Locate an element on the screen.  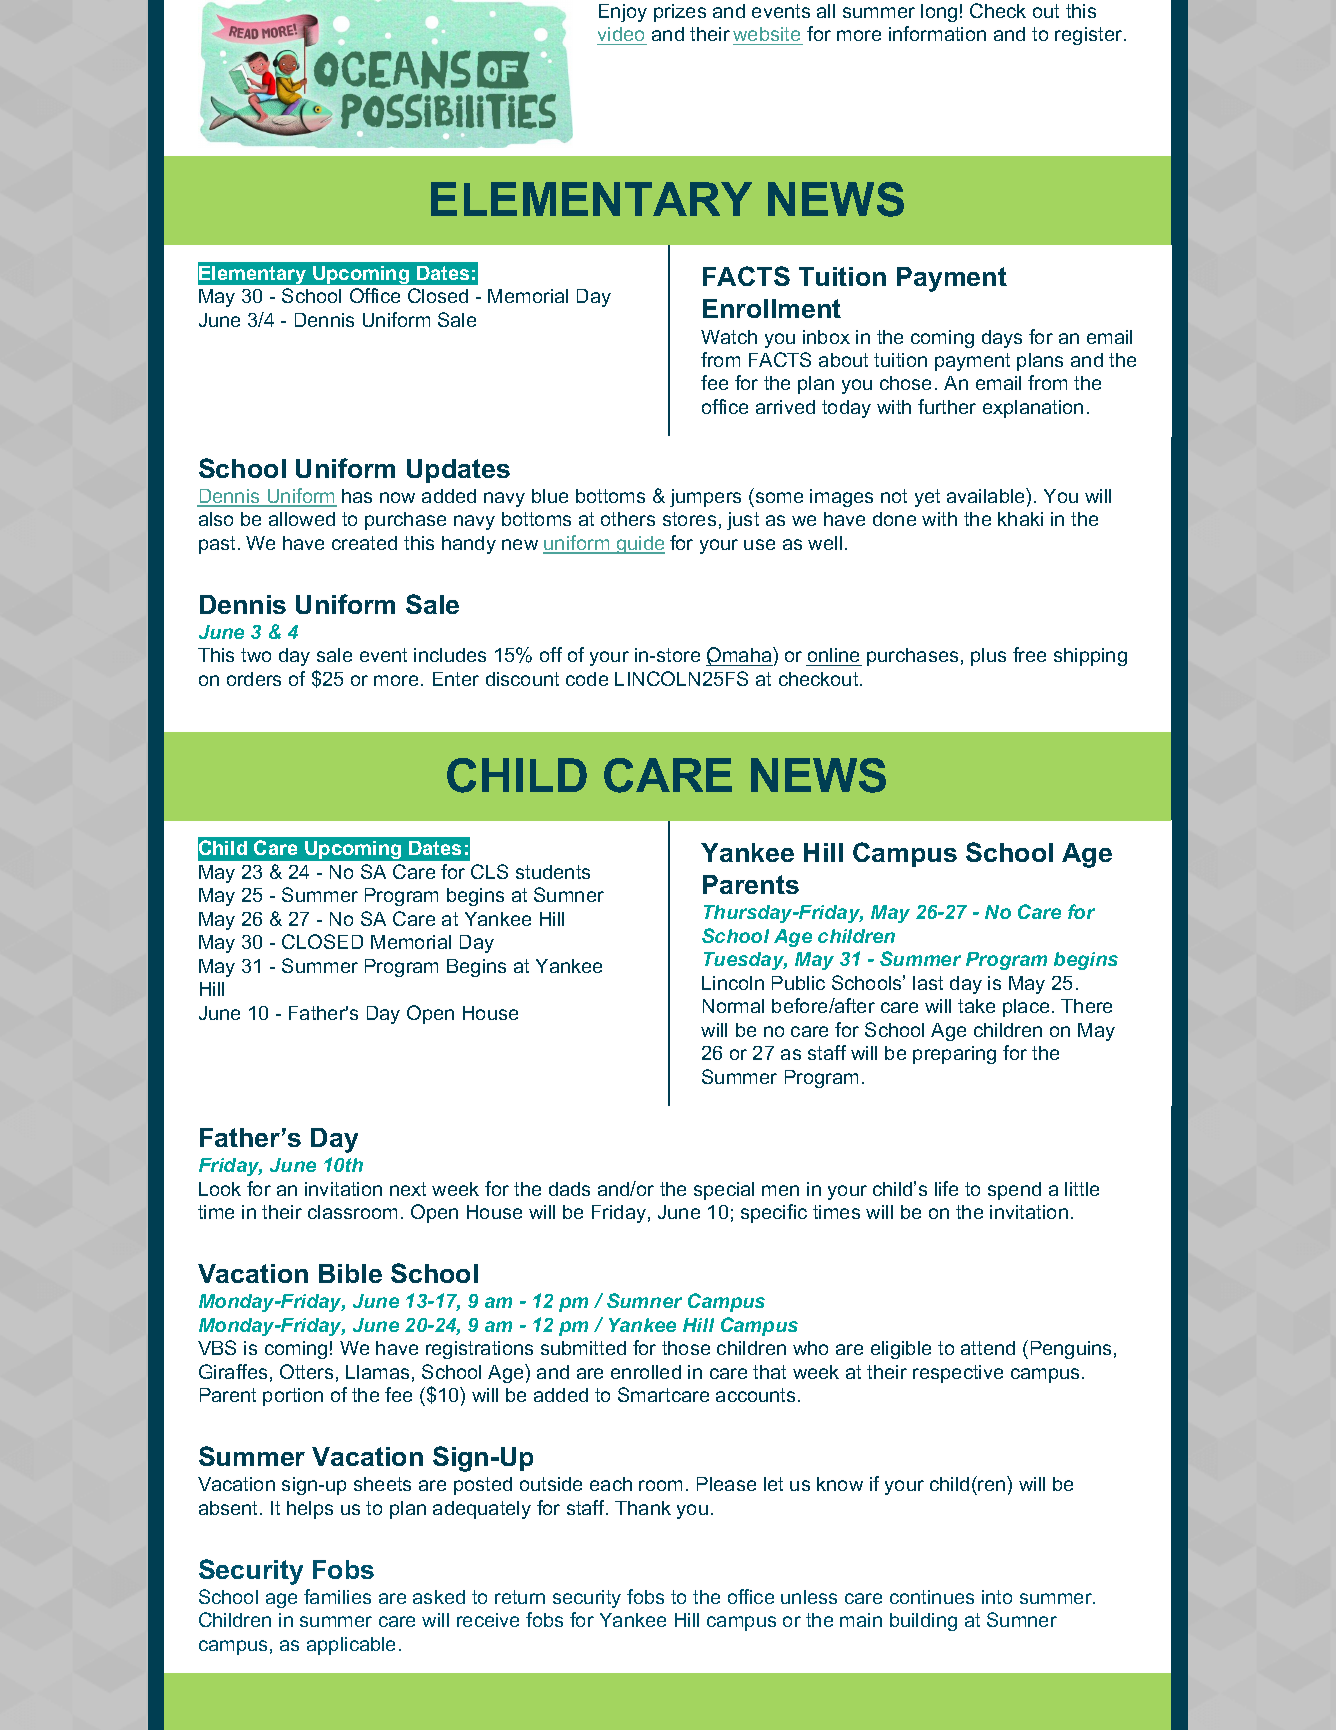
video is located at coordinates (622, 36).
